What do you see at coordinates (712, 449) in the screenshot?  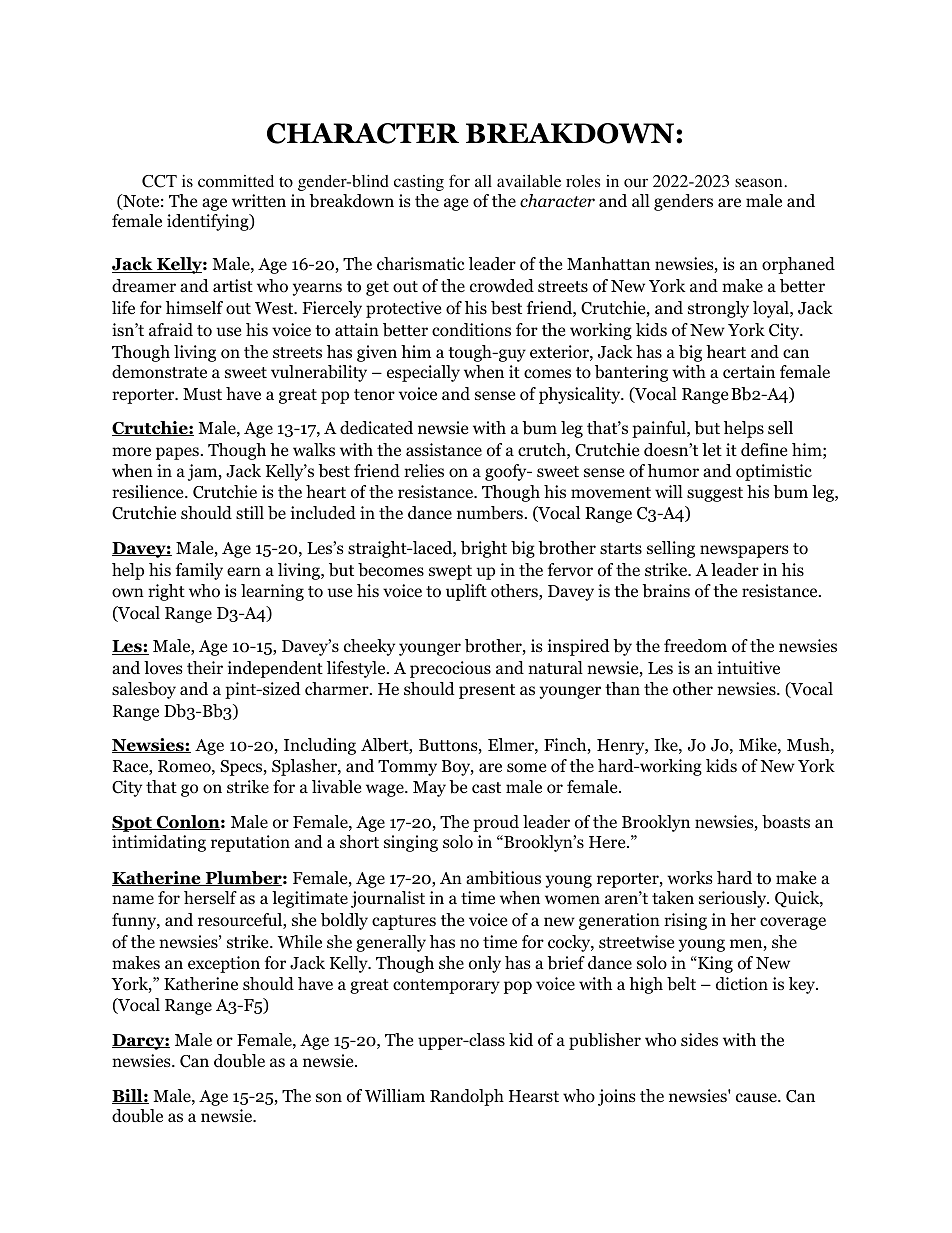 I see `let` at bounding box center [712, 449].
